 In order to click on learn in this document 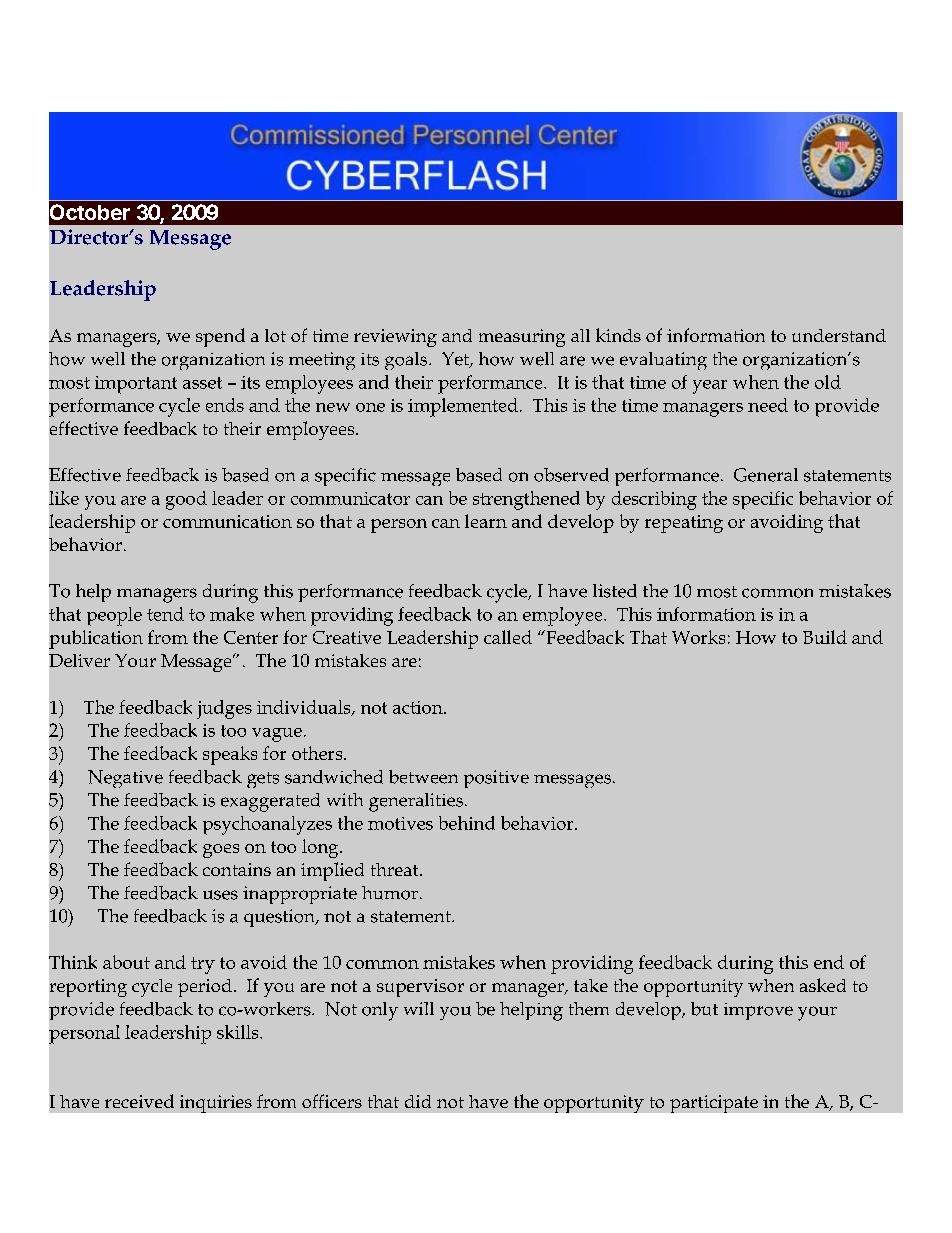, I will do `click(486, 521)`.
